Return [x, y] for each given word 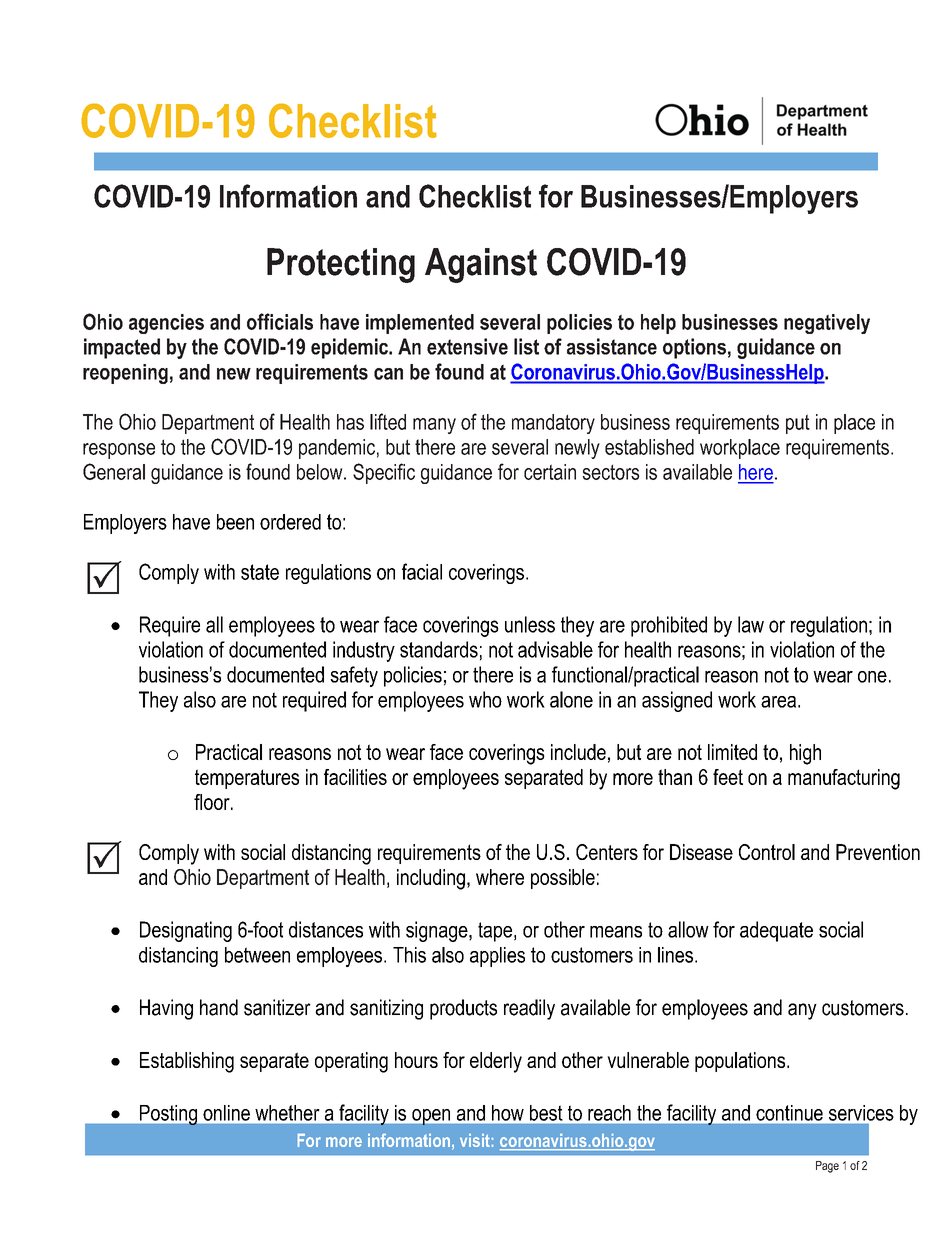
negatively [827, 324]
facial [422, 571]
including [431, 879]
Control [767, 852]
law [751, 624]
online [226, 1113]
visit [476, 1140]
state [260, 572]
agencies [166, 324]
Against [481, 265]
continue [789, 1113]
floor [213, 802]
